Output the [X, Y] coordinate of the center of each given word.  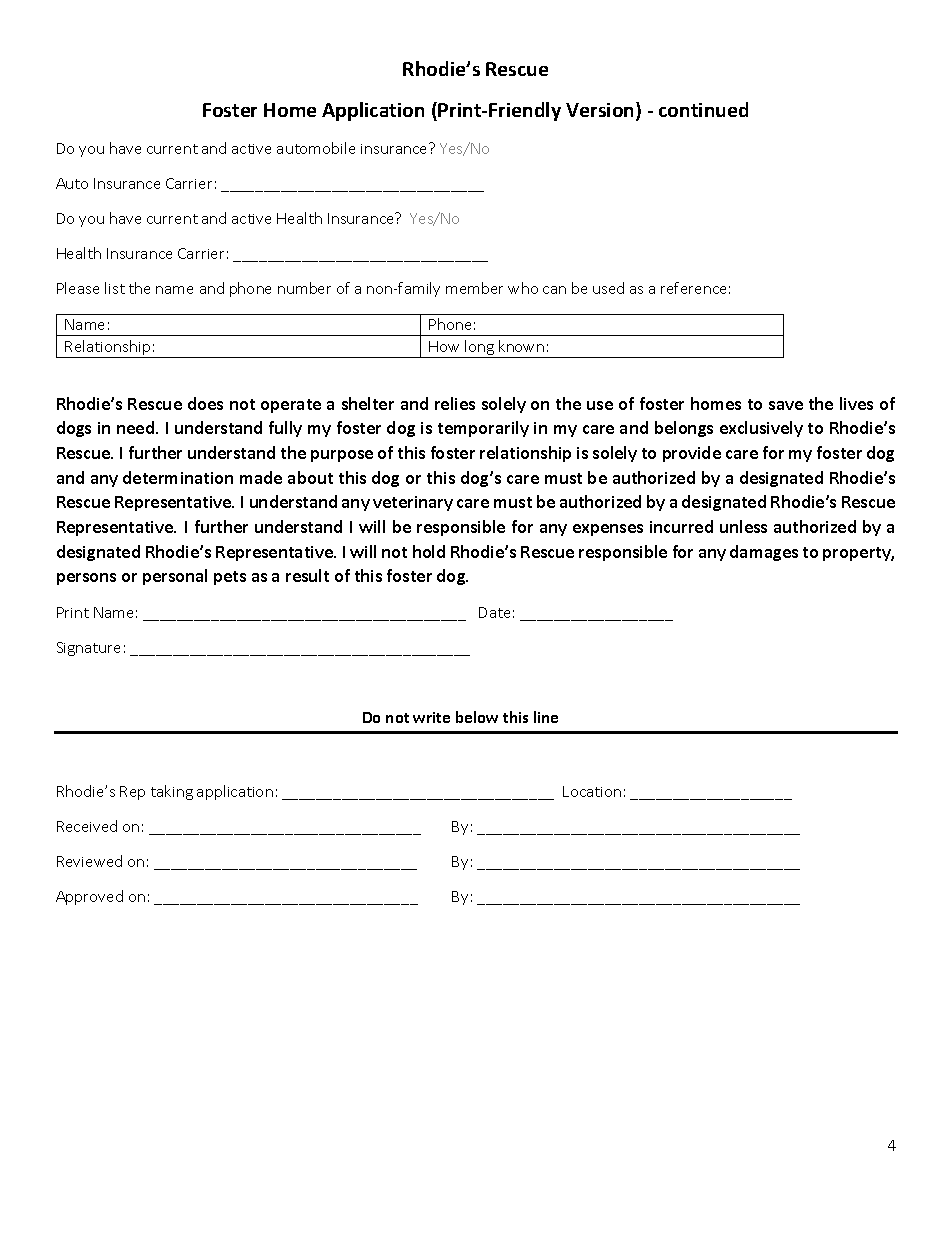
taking [172, 792]
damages [764, 553]
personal [175, 577]
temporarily [483, 429]
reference [693, 288]
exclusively [761, 429]
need [137, 427]
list [115, 288]
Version [601, 111]
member [474, 288]
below [477, 717]
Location [592, 791]
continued [703, 109]
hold [429, 551]
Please [78, 288]
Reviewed [89, 861]
